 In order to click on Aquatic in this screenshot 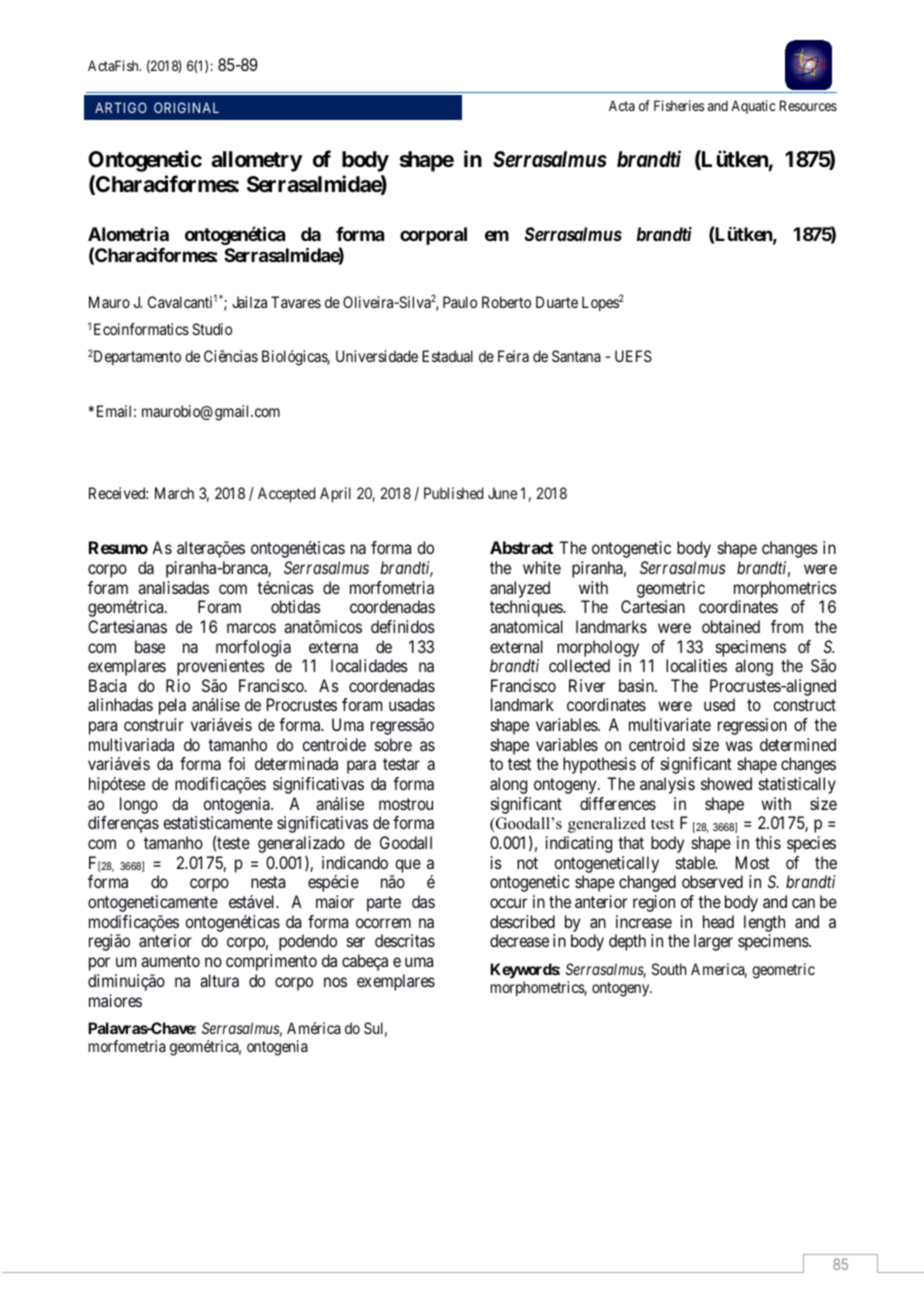, I will do `click(753, 107)`.
